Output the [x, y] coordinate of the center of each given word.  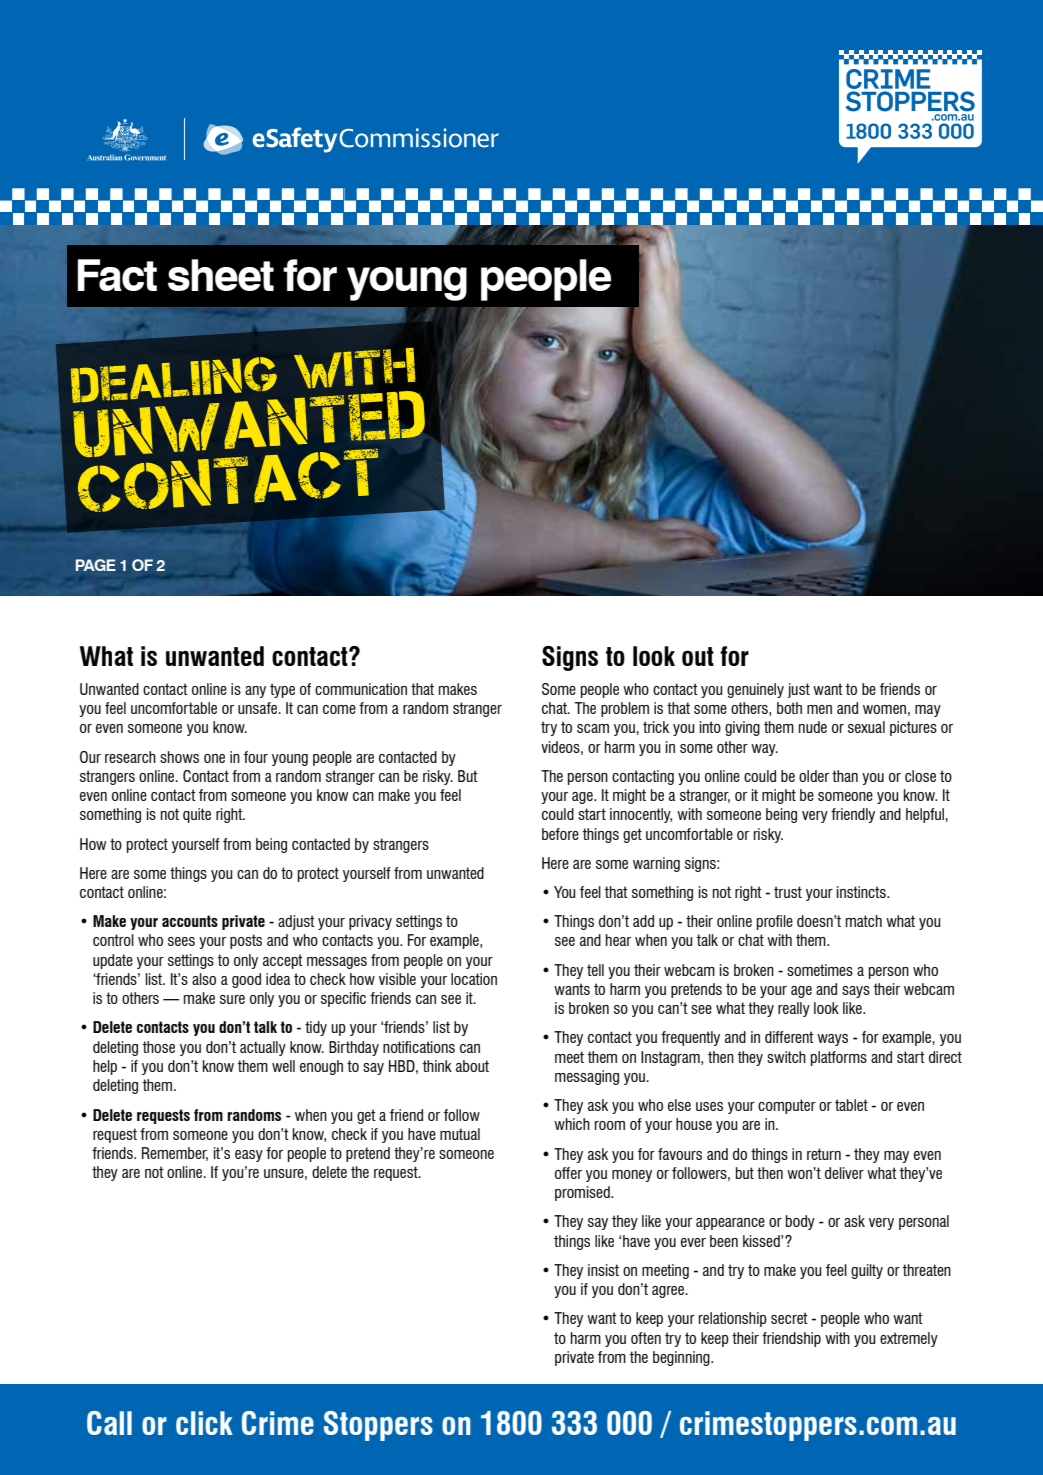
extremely [909, 1339]
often [646, 1338]
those [159, 1047]
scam [593, 728]
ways [832, 1040]
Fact [117, 275]
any [255, 692]
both [789, 708]
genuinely [755, 690]
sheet [221, 275]
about [472, 1066]
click [204, 1423]
